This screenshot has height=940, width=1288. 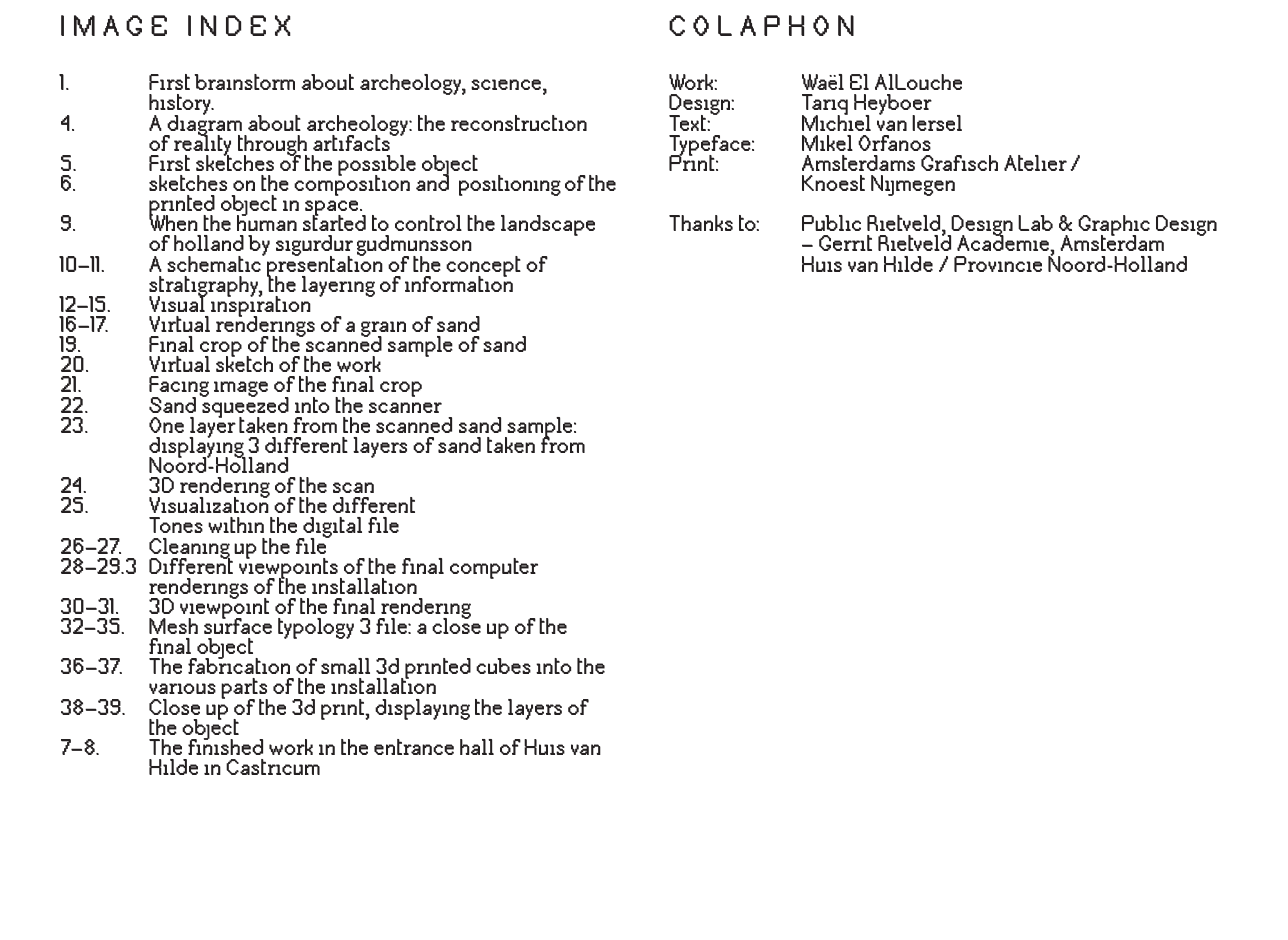 What do you see at coordinates (244, 82) in the screenshot?
I see `brainstorm` at bounding box center [244, 82].
